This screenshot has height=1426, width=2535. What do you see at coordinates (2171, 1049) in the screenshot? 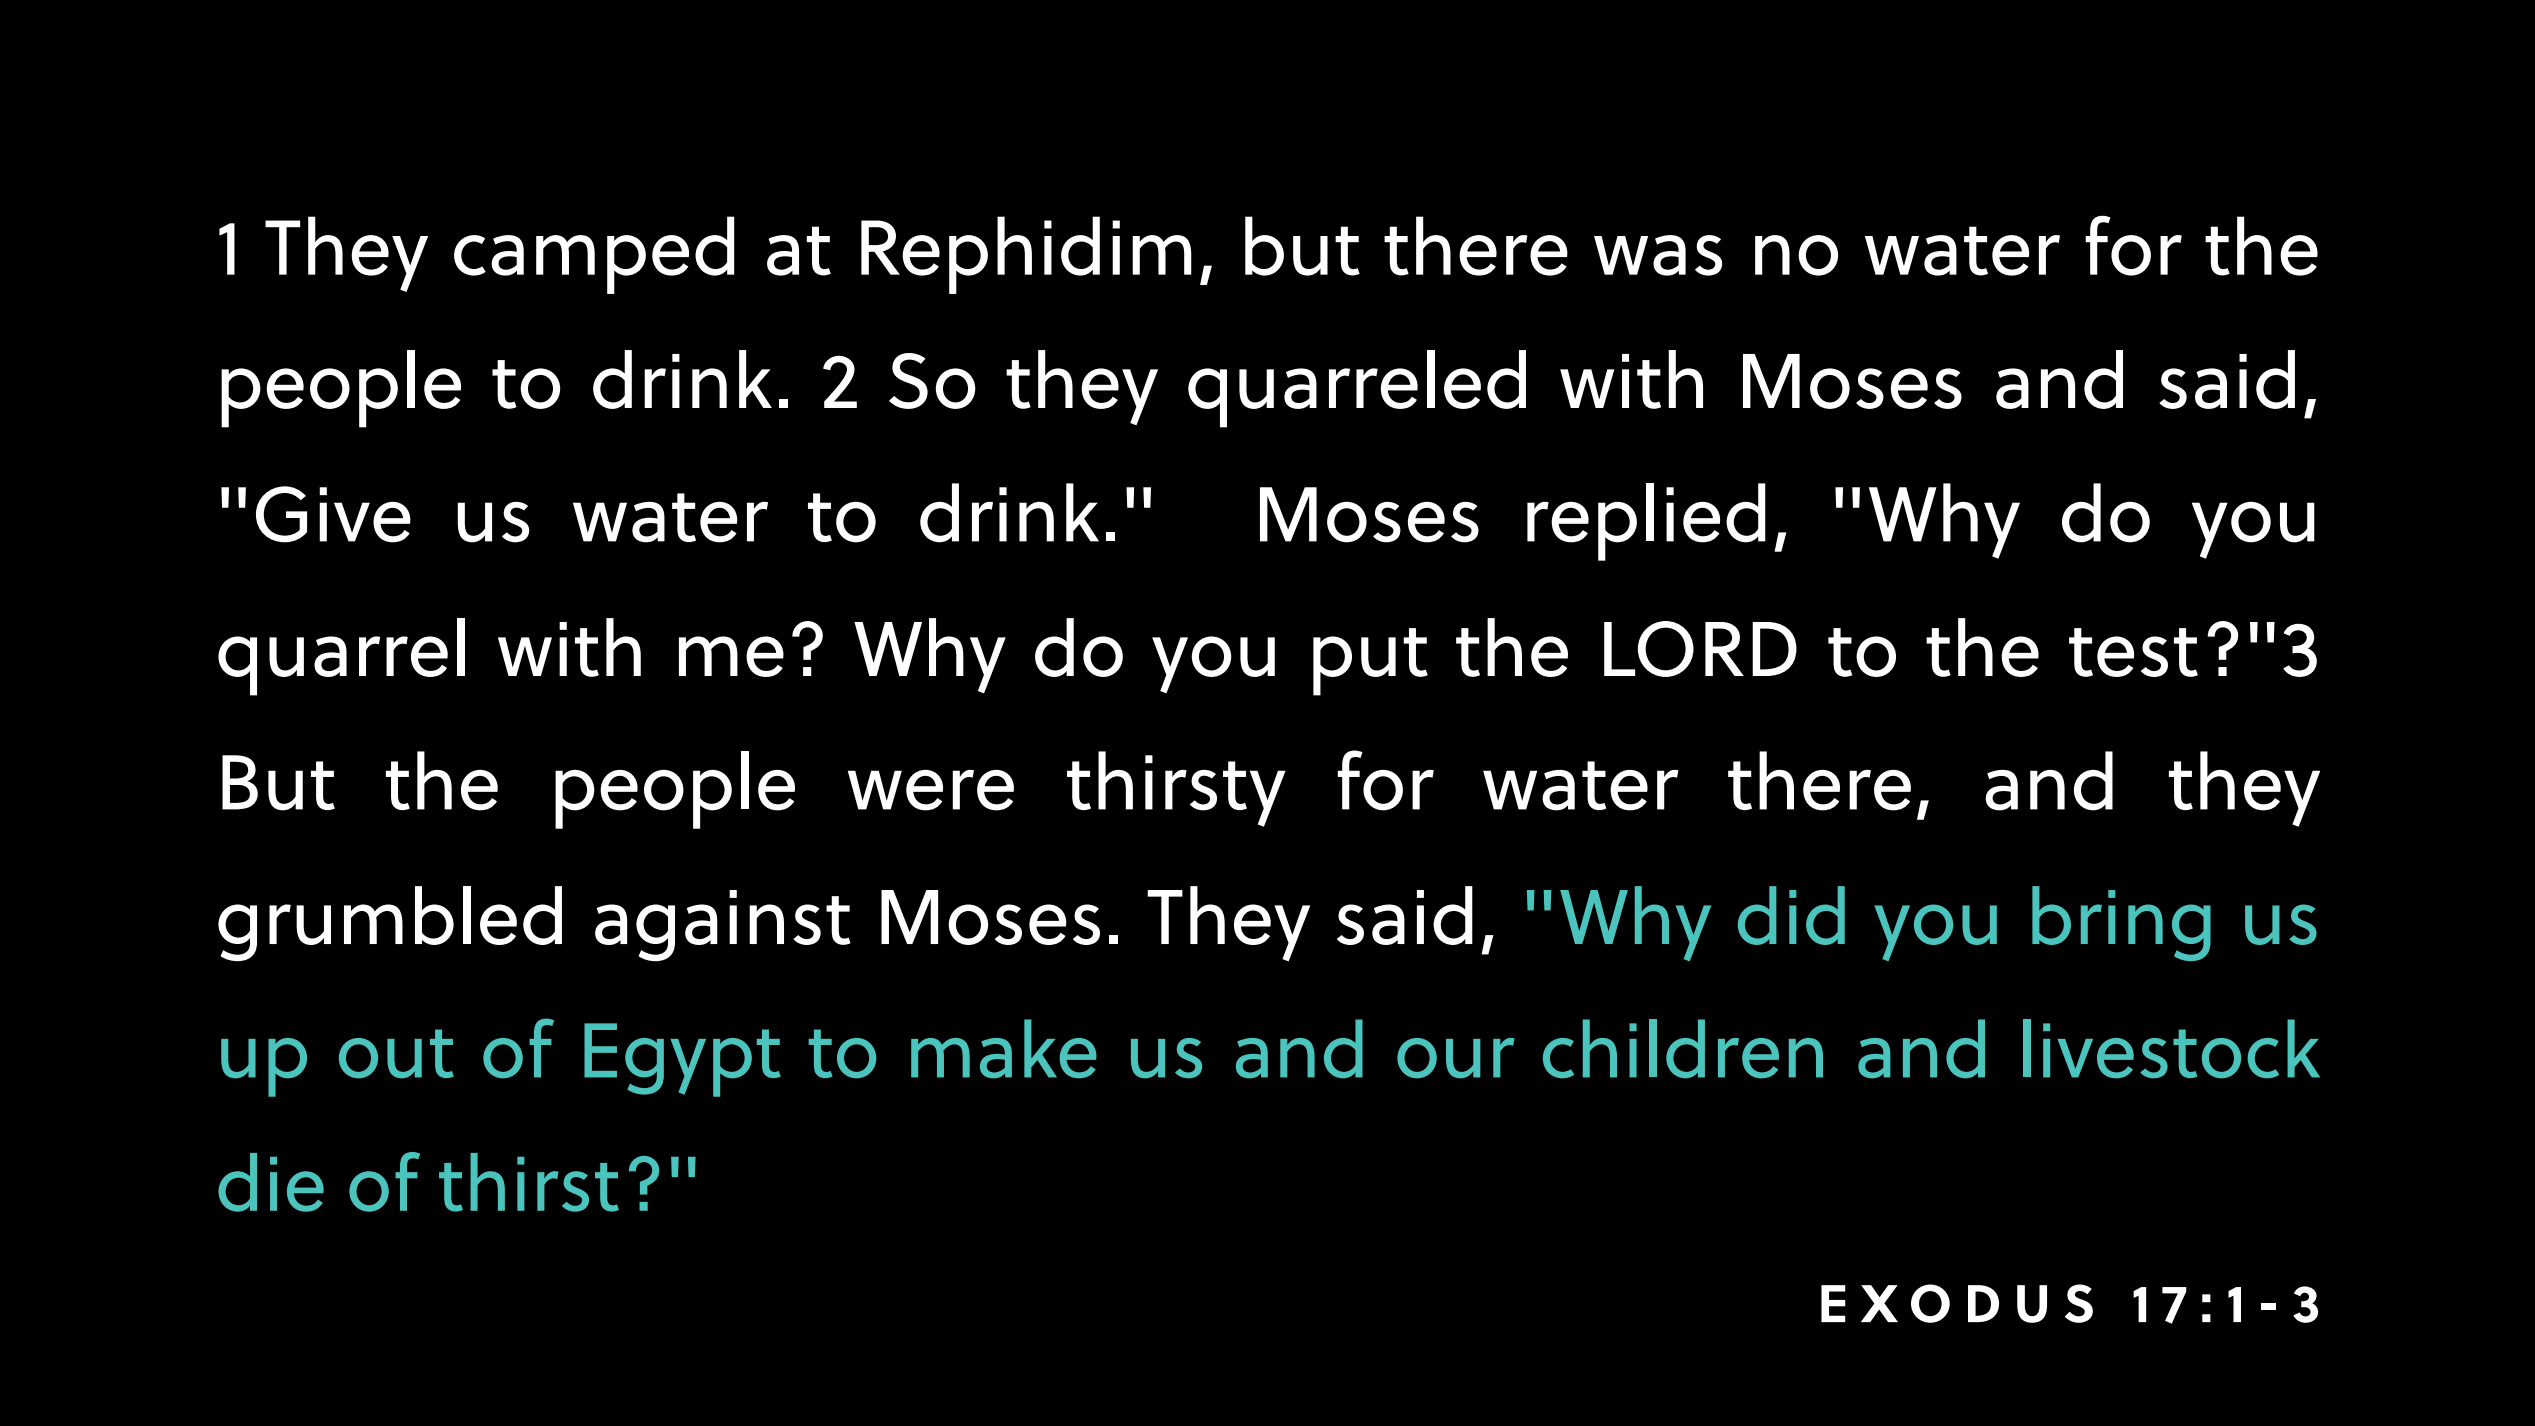
I see `livestock` at bounding box center [2171, 1049].
